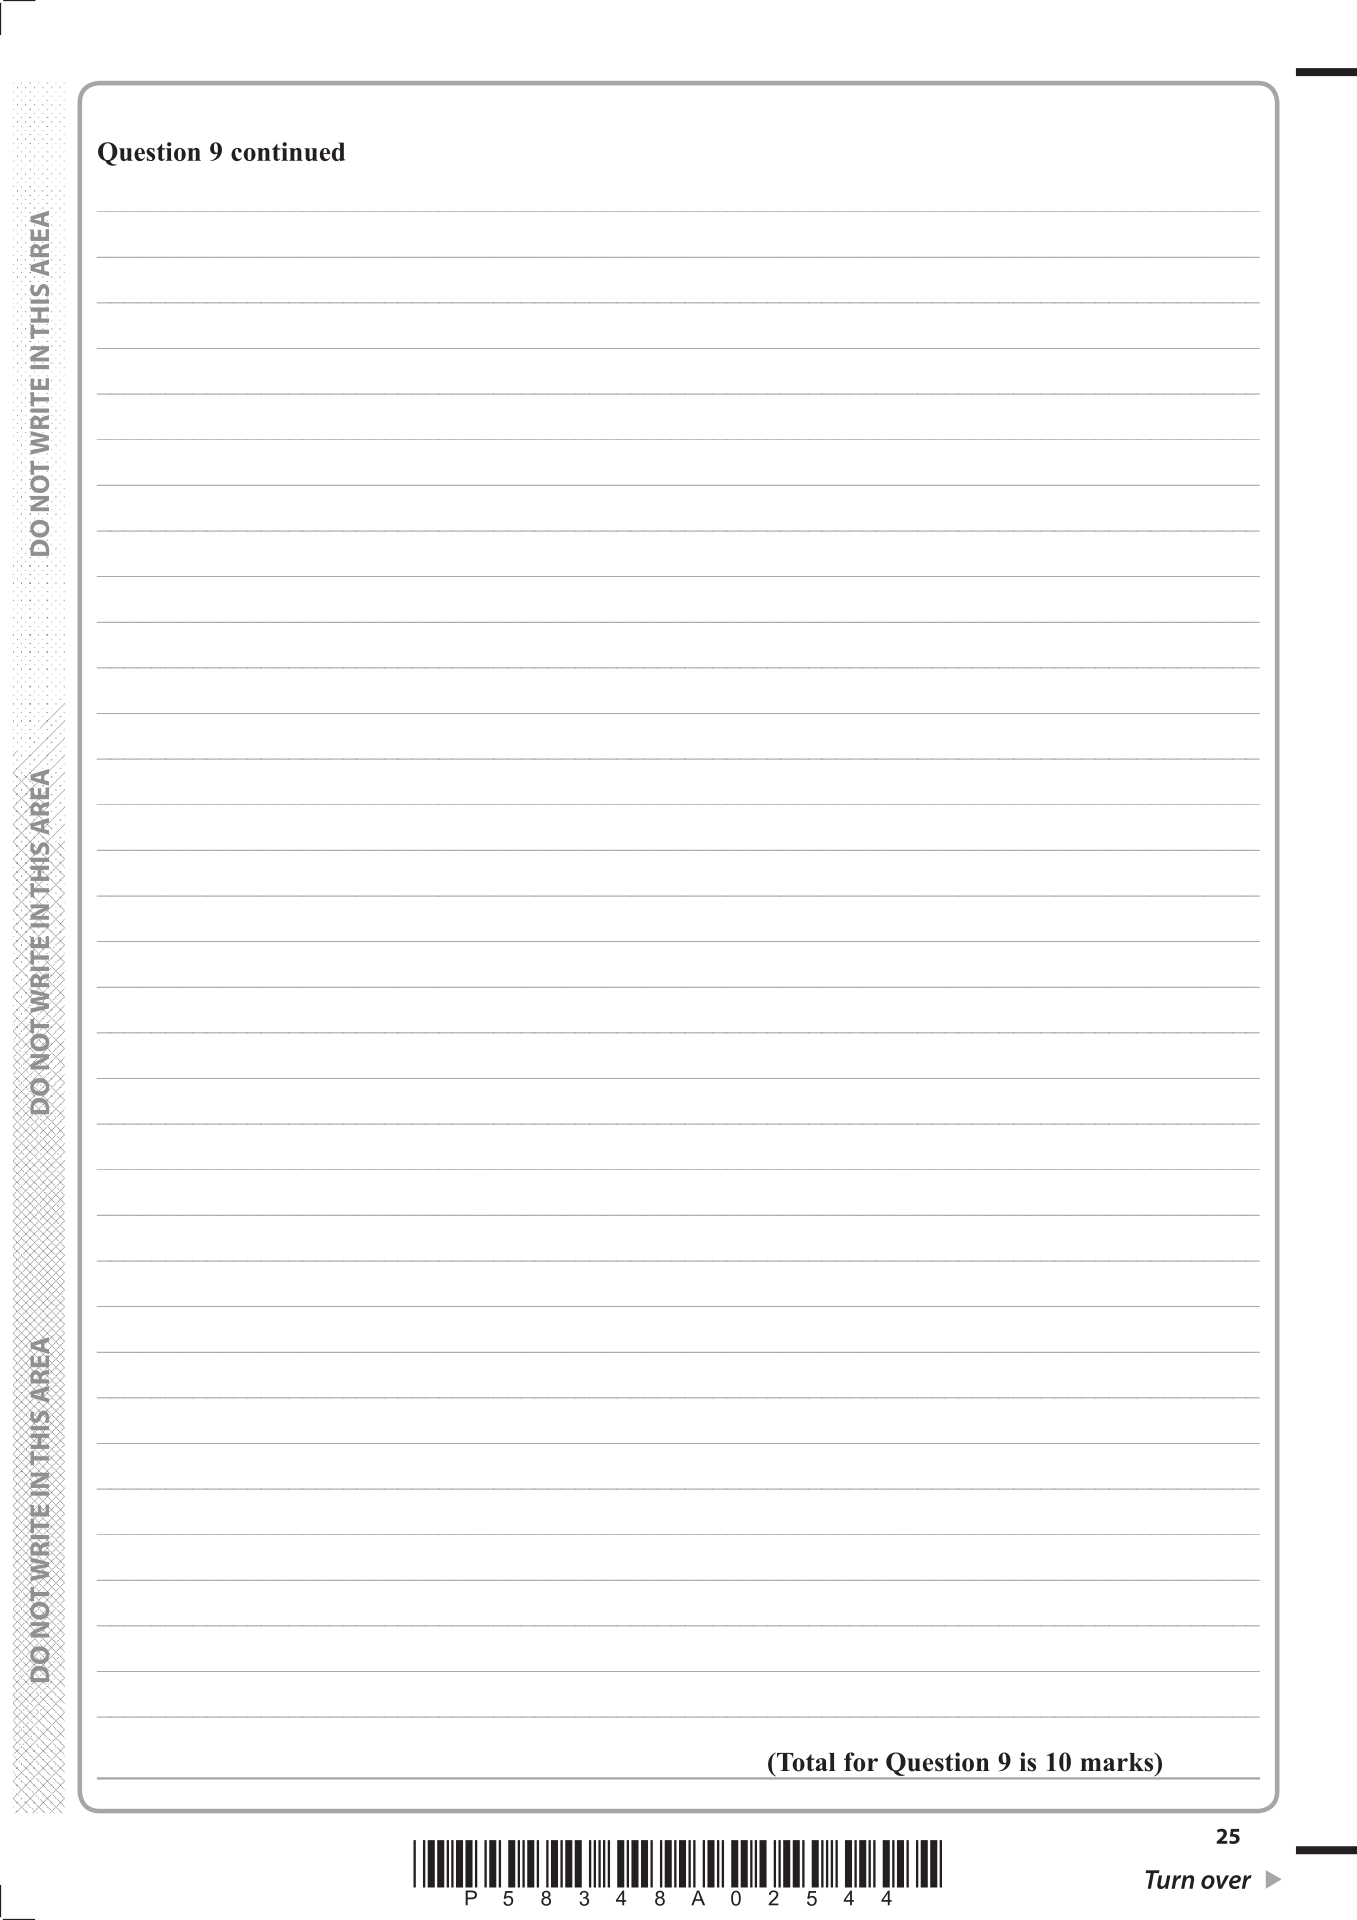  Describe the element at coordinates (288, 151) in the page. I see `continued` at that location.
